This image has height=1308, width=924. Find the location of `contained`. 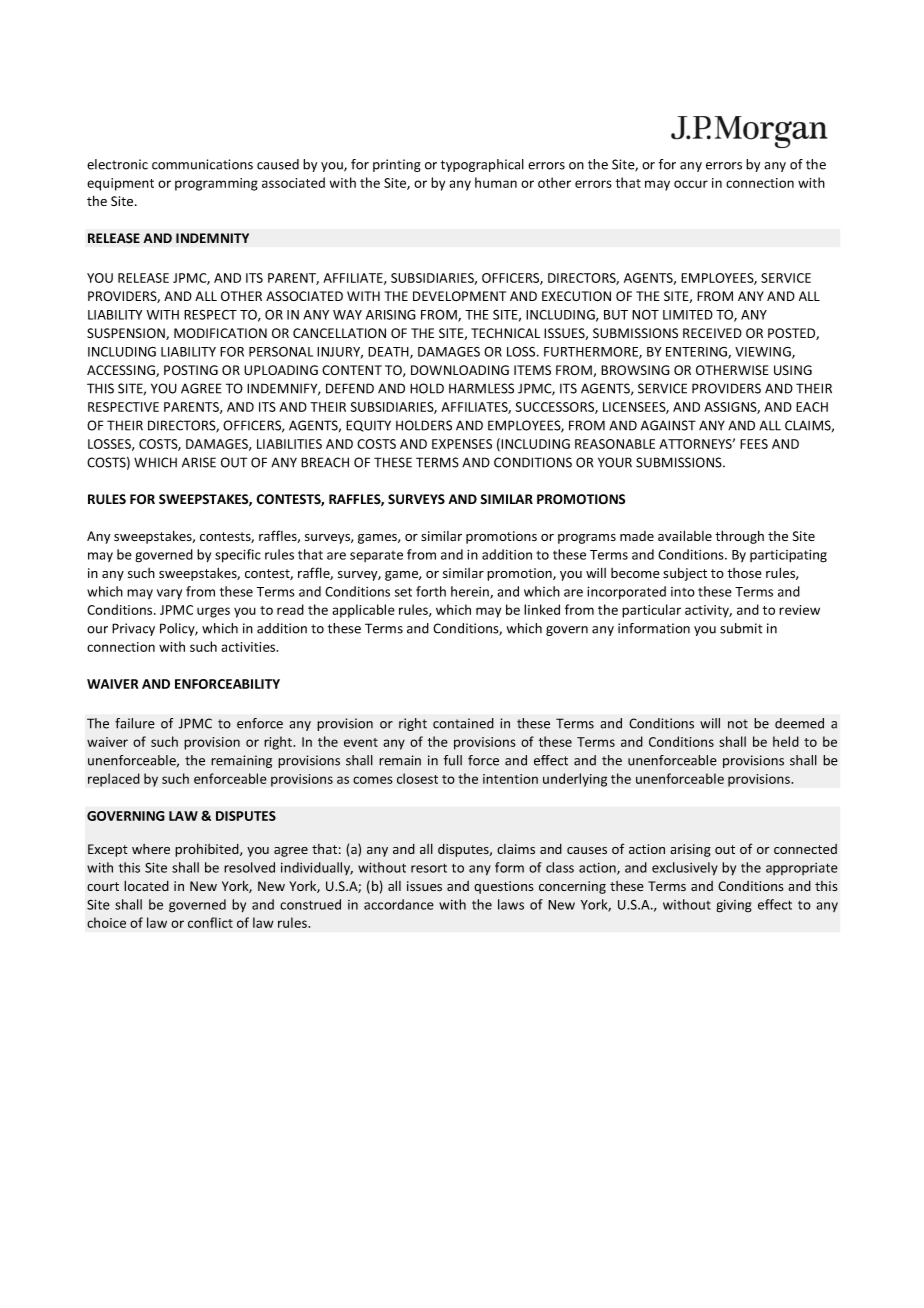

contained is located at coordinates (463, 723).
